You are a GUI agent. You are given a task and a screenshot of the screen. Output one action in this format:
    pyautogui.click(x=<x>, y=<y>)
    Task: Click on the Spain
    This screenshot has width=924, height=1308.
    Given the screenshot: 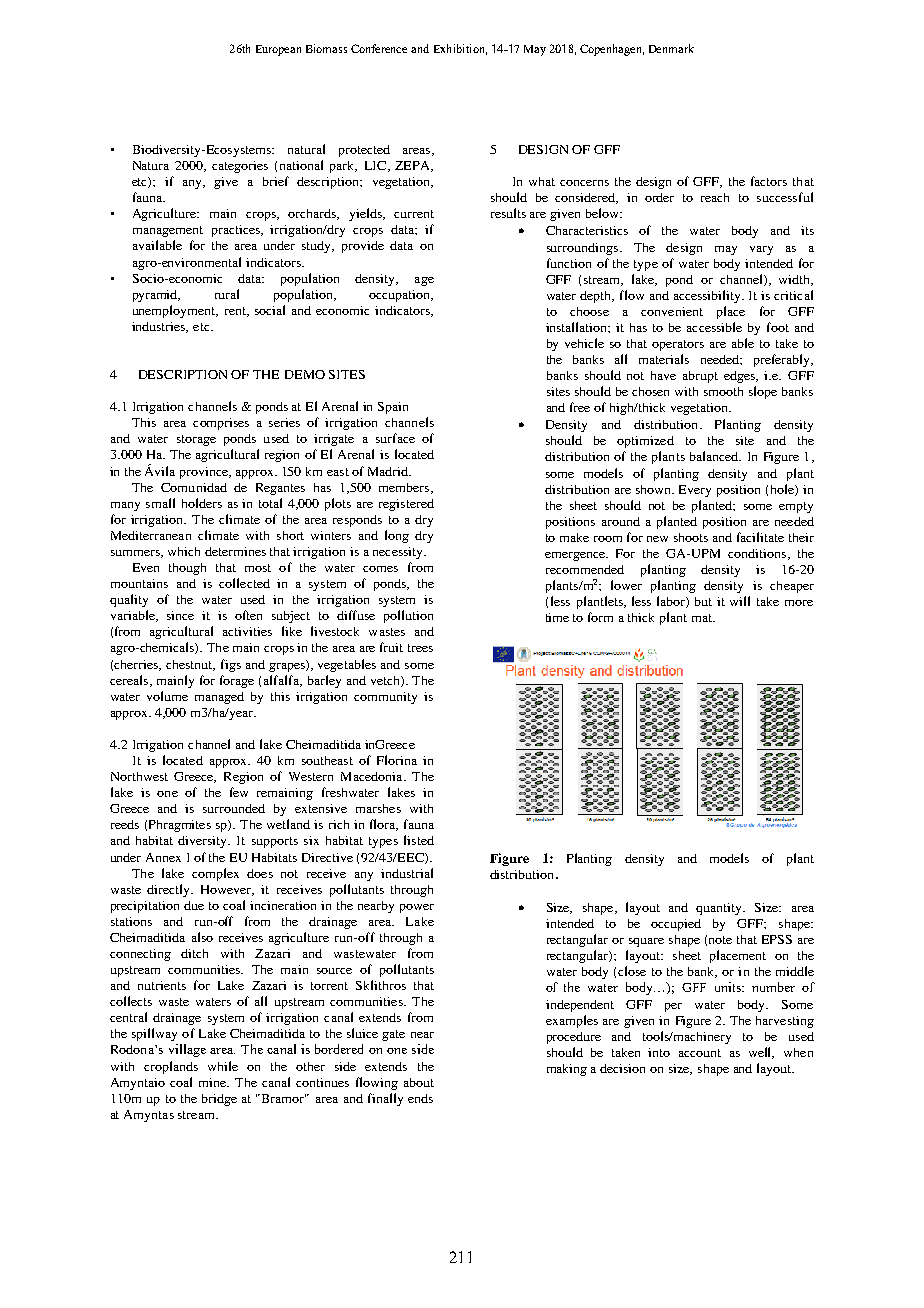 What is the action you would take?
    pyautogui.click(x=393, y=408)
